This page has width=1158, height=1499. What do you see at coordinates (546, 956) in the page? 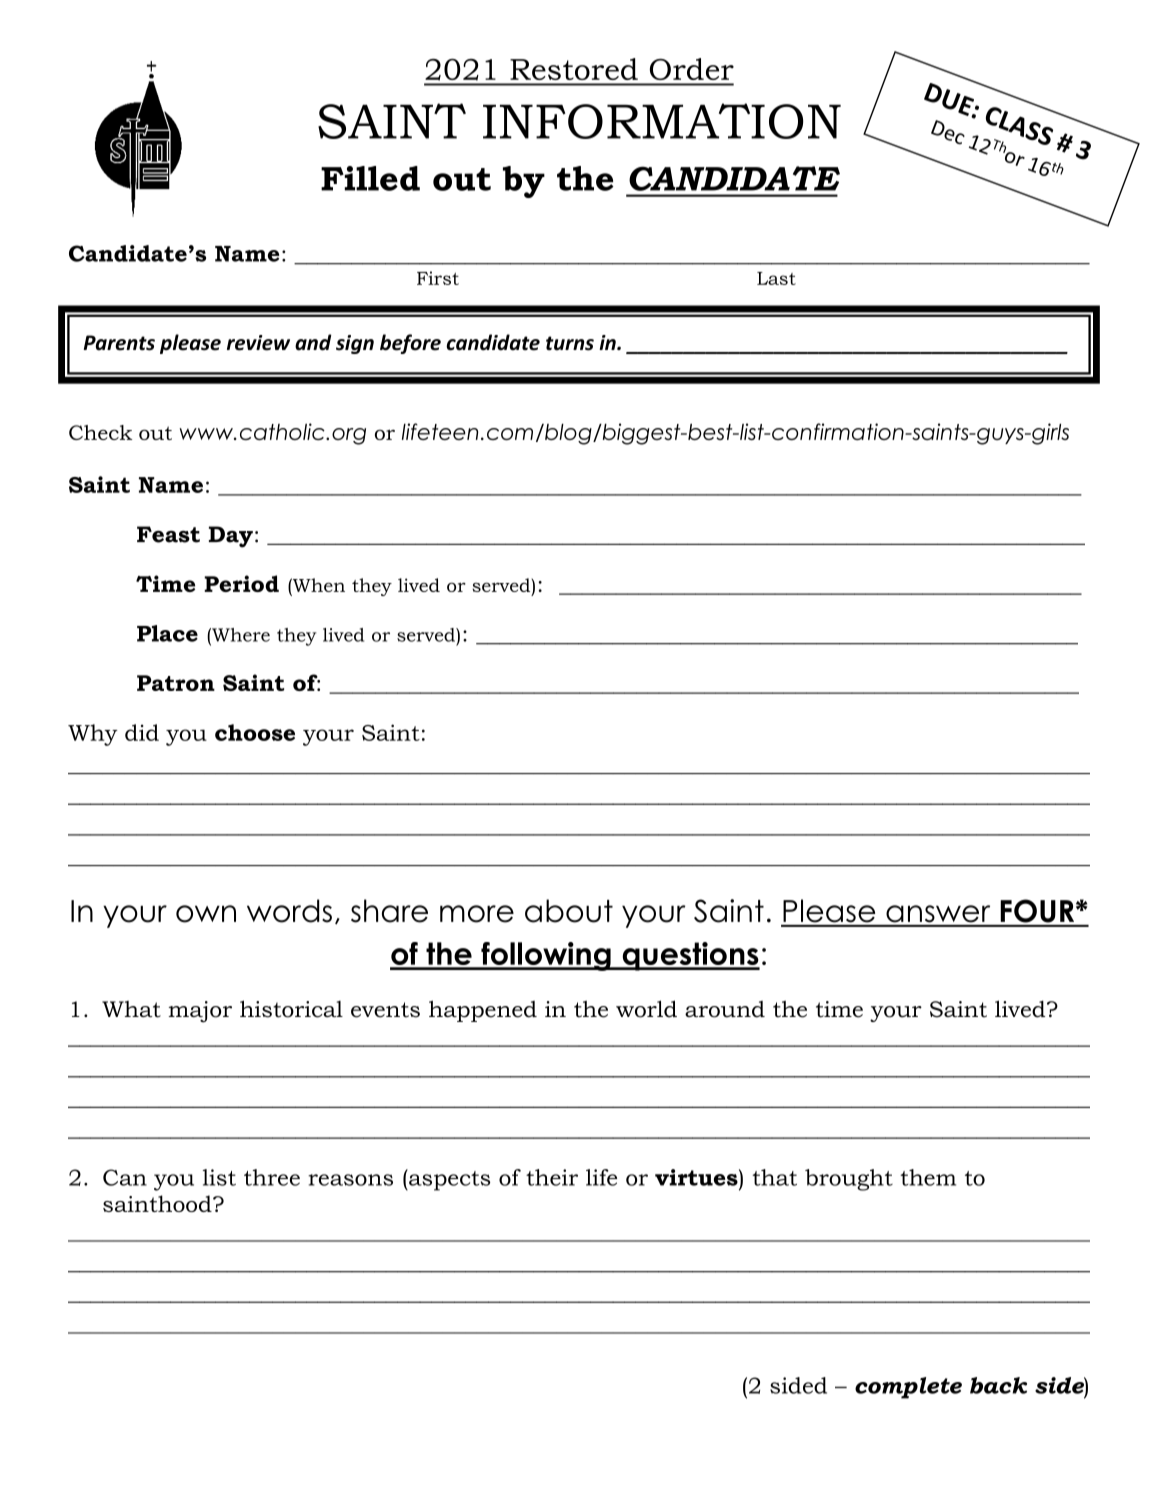
I see `following` at bounding box center [546, 956].
